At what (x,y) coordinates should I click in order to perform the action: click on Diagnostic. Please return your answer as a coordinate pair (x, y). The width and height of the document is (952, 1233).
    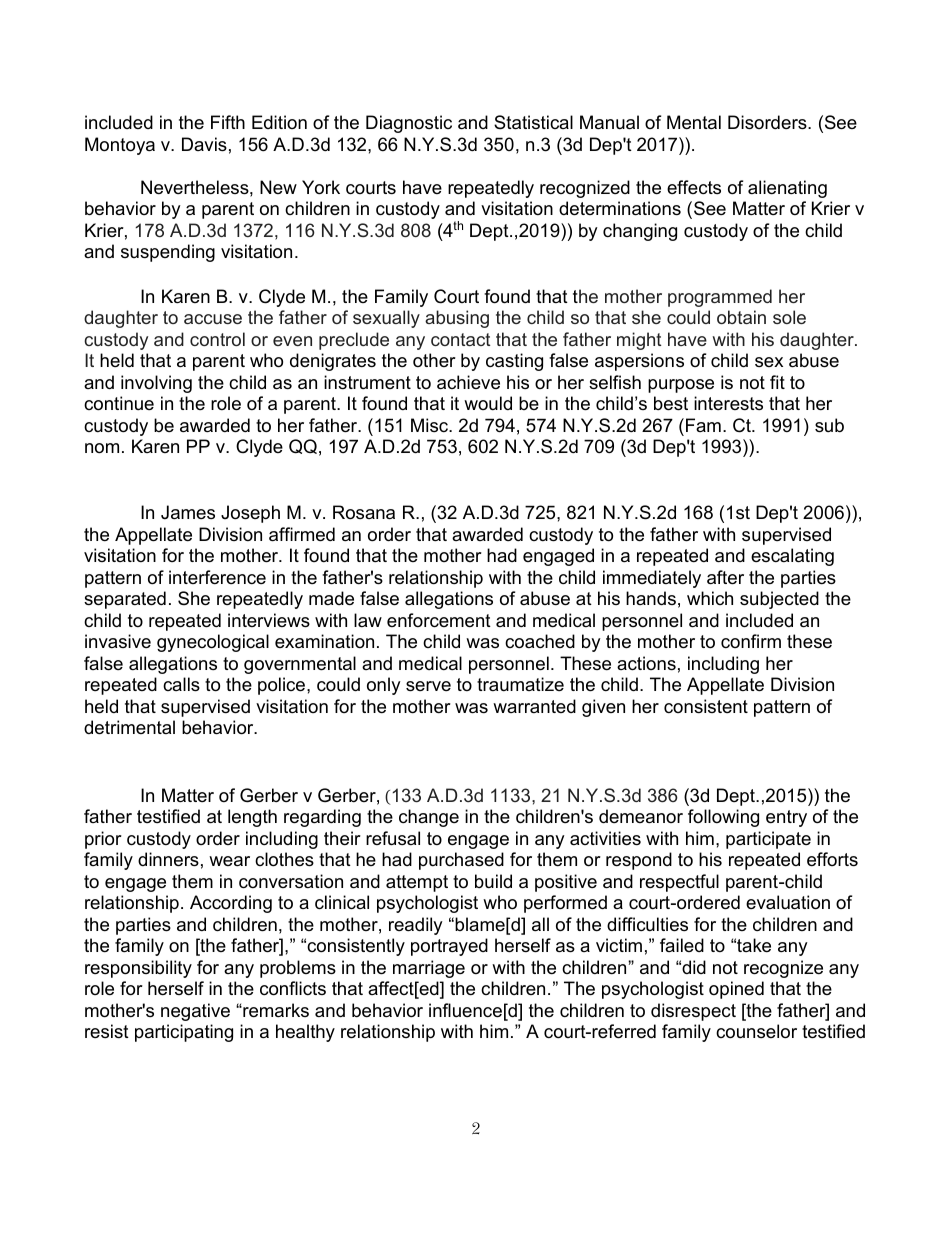
    Looking at the image, I should click on (409, 124).
